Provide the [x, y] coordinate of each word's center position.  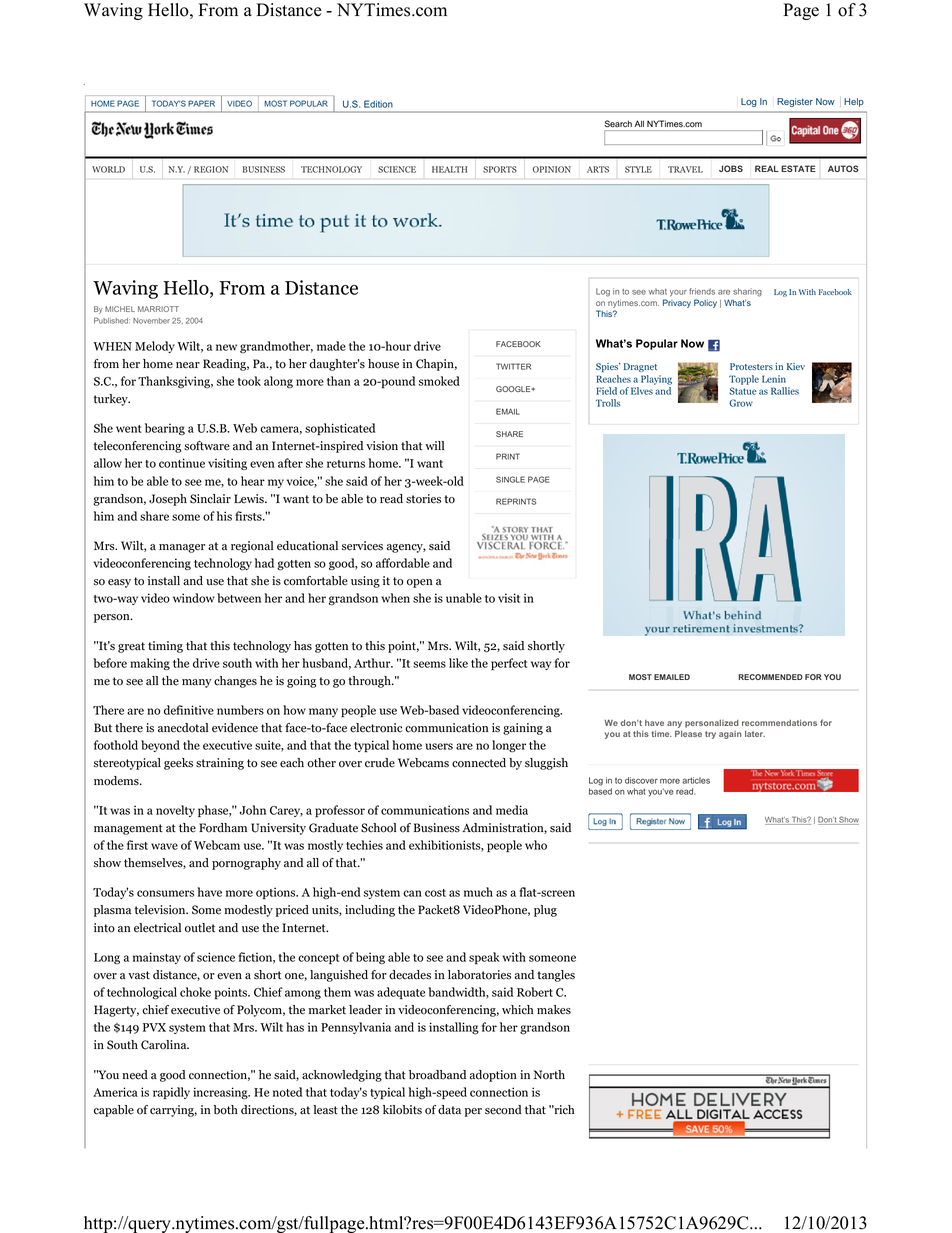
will [435, 445]
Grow [741, 403]
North [549, 1075]
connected [479, 763]
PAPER [201, 103]
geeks [178, 764]
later [755, 734]
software [207, 446]
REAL [767, 168]
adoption [493, 1076]
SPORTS [500, 169]
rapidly [171, 1093]
